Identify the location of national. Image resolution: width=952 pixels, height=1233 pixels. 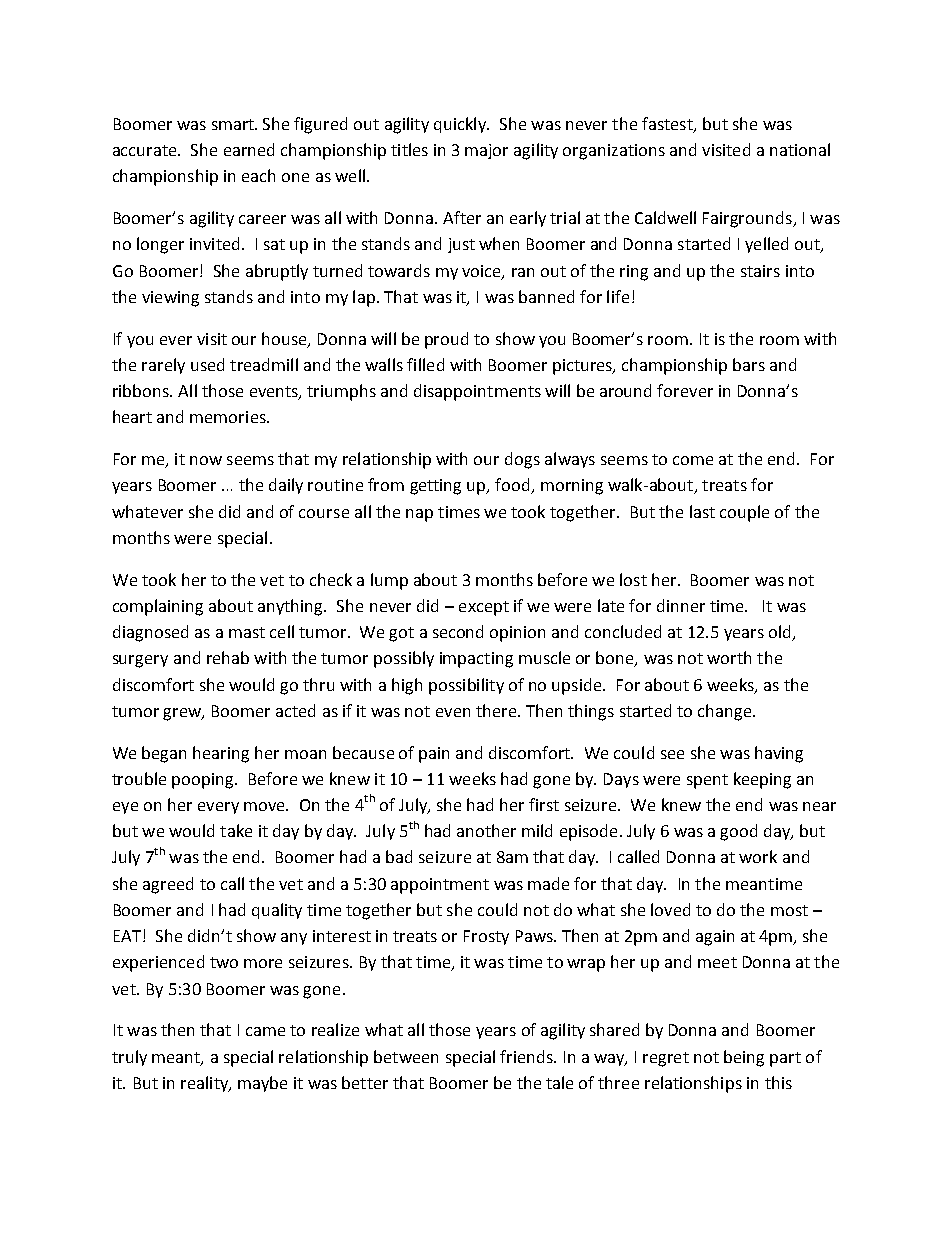
(800, 149).
